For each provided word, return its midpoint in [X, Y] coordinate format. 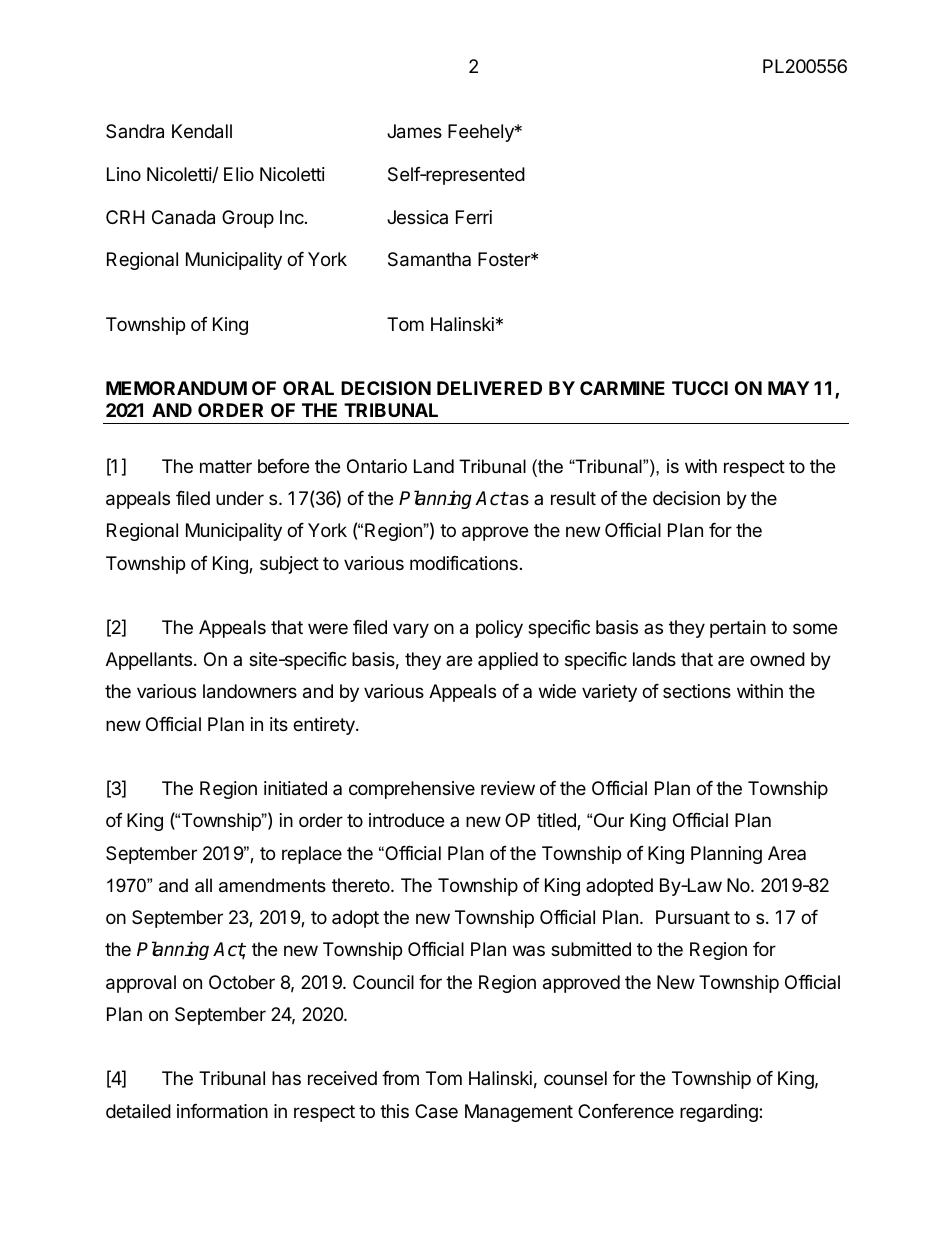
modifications [464, 563]
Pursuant [693, 917]
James [414, 131]
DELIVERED [489, 388]
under [240, 498]
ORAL [308, 388]
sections [697, 691]
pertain [738, 629]
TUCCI [700, 388]
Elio [239, 174]
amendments [272, 885]
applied [508, 661]
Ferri [474, 217]
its [279, 724]
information [222, 1111]
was [529, 950]
